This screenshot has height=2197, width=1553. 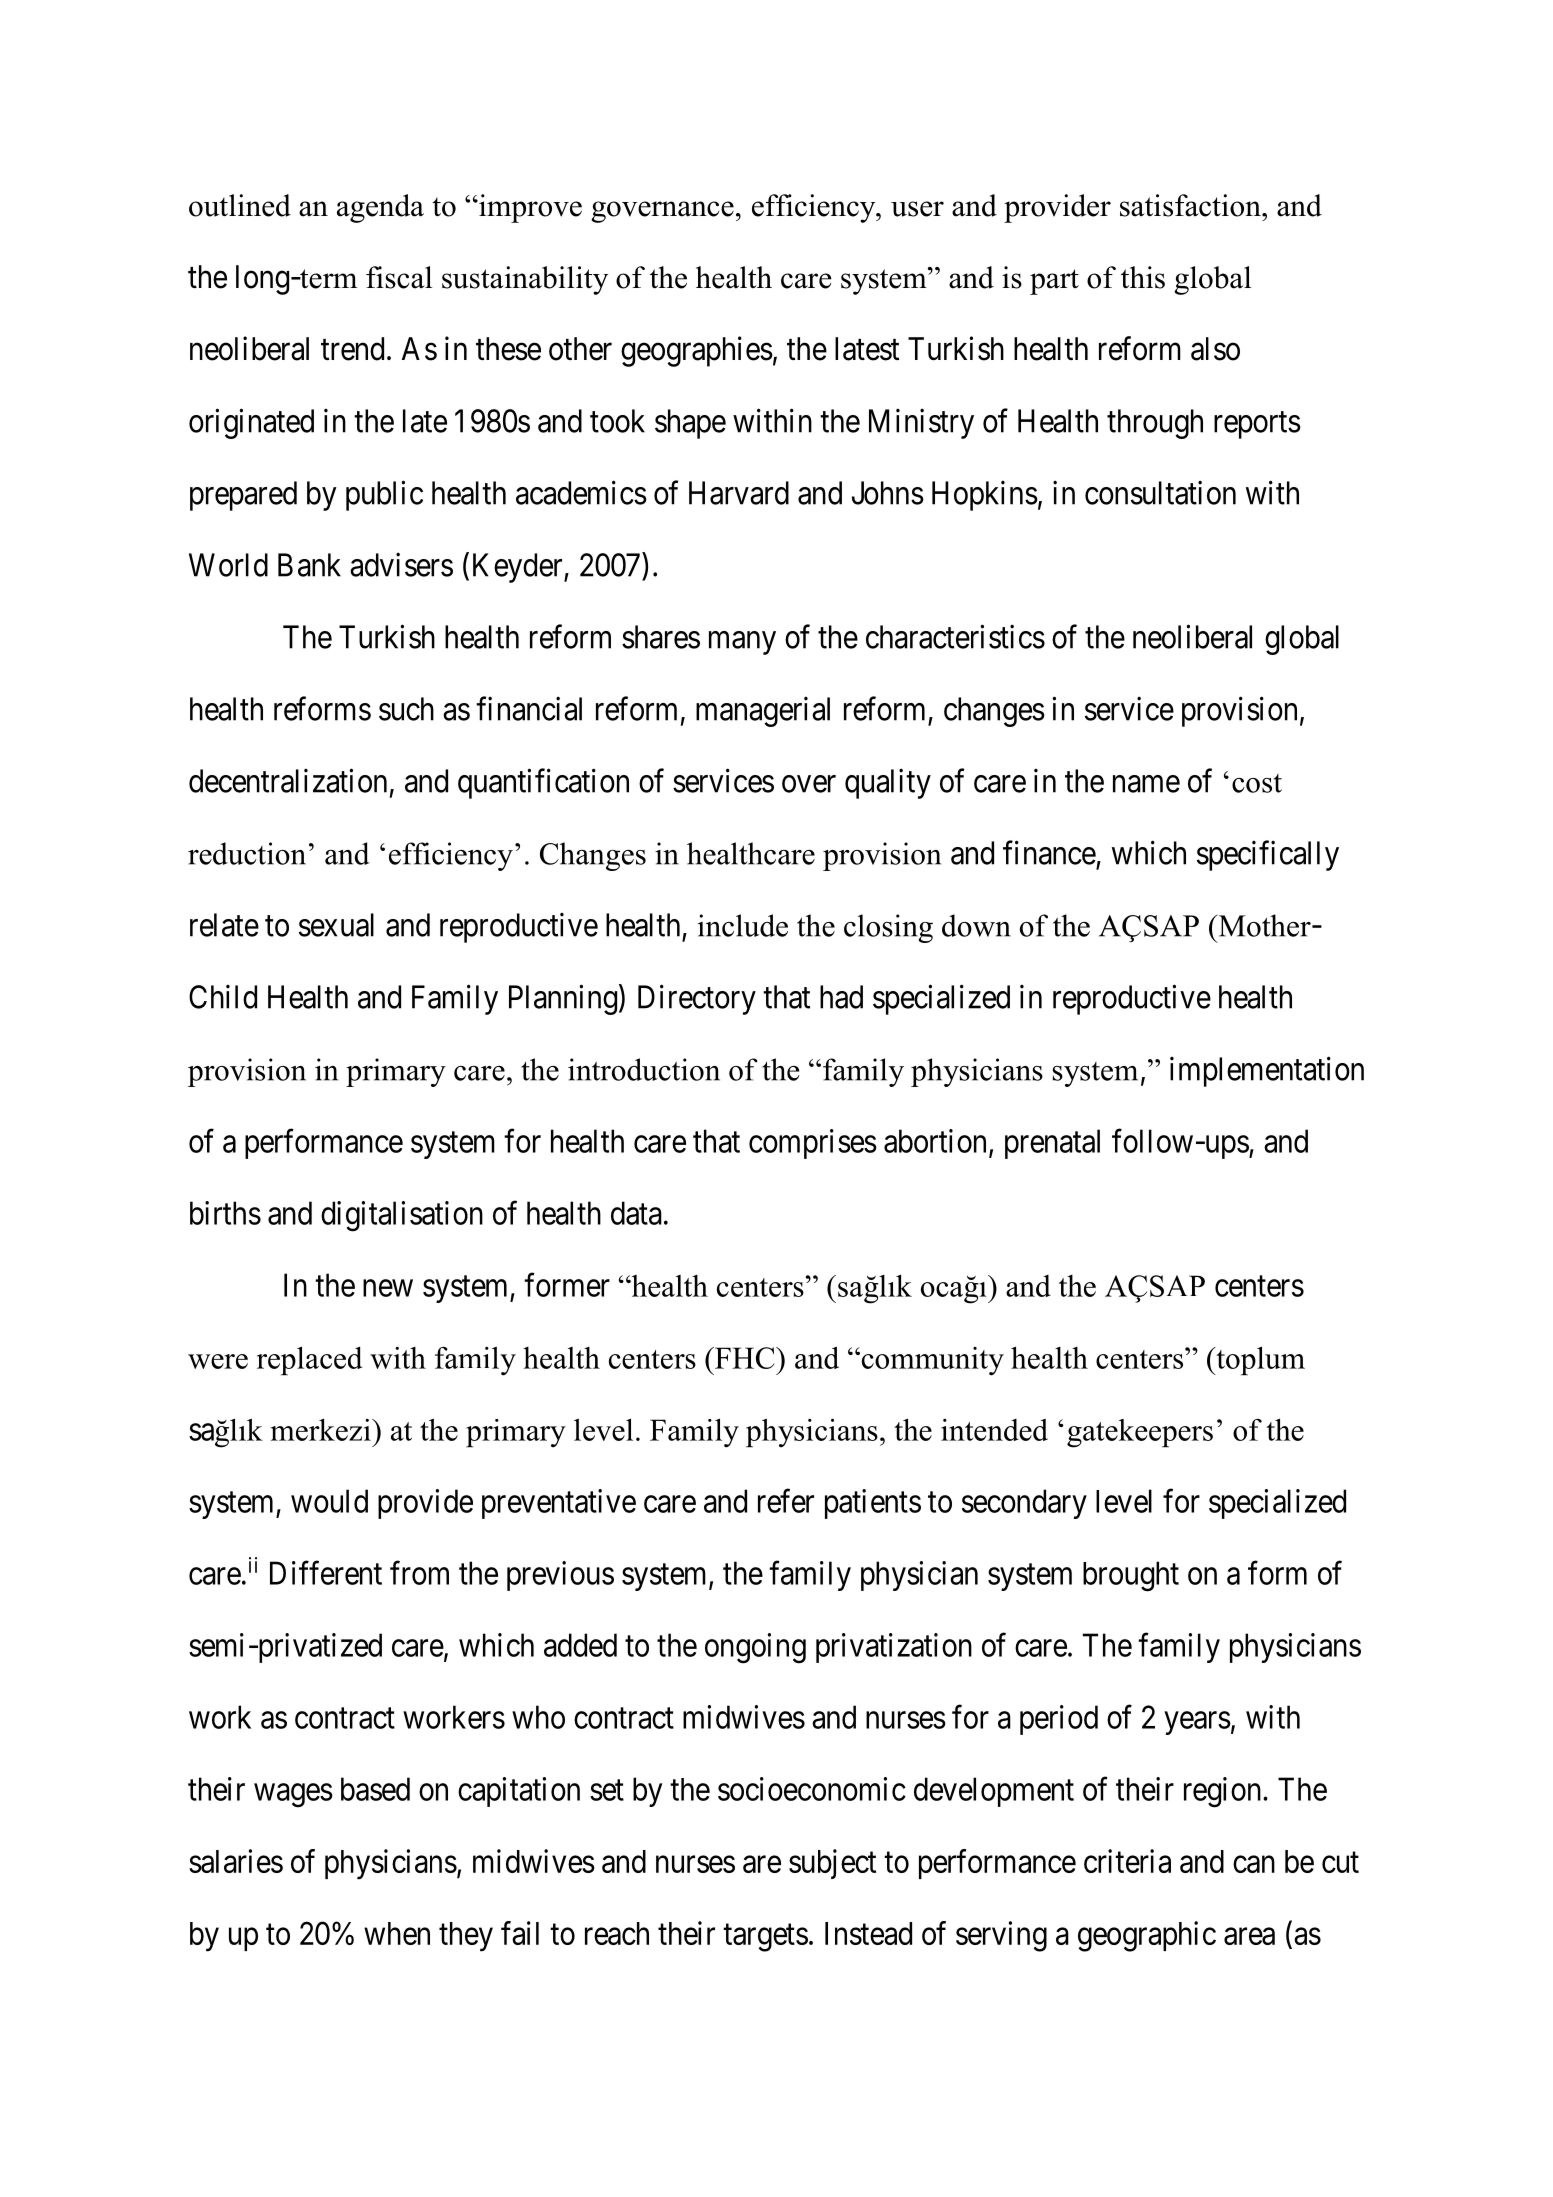 I want to click on can, so click(x=1254, y=1864).
